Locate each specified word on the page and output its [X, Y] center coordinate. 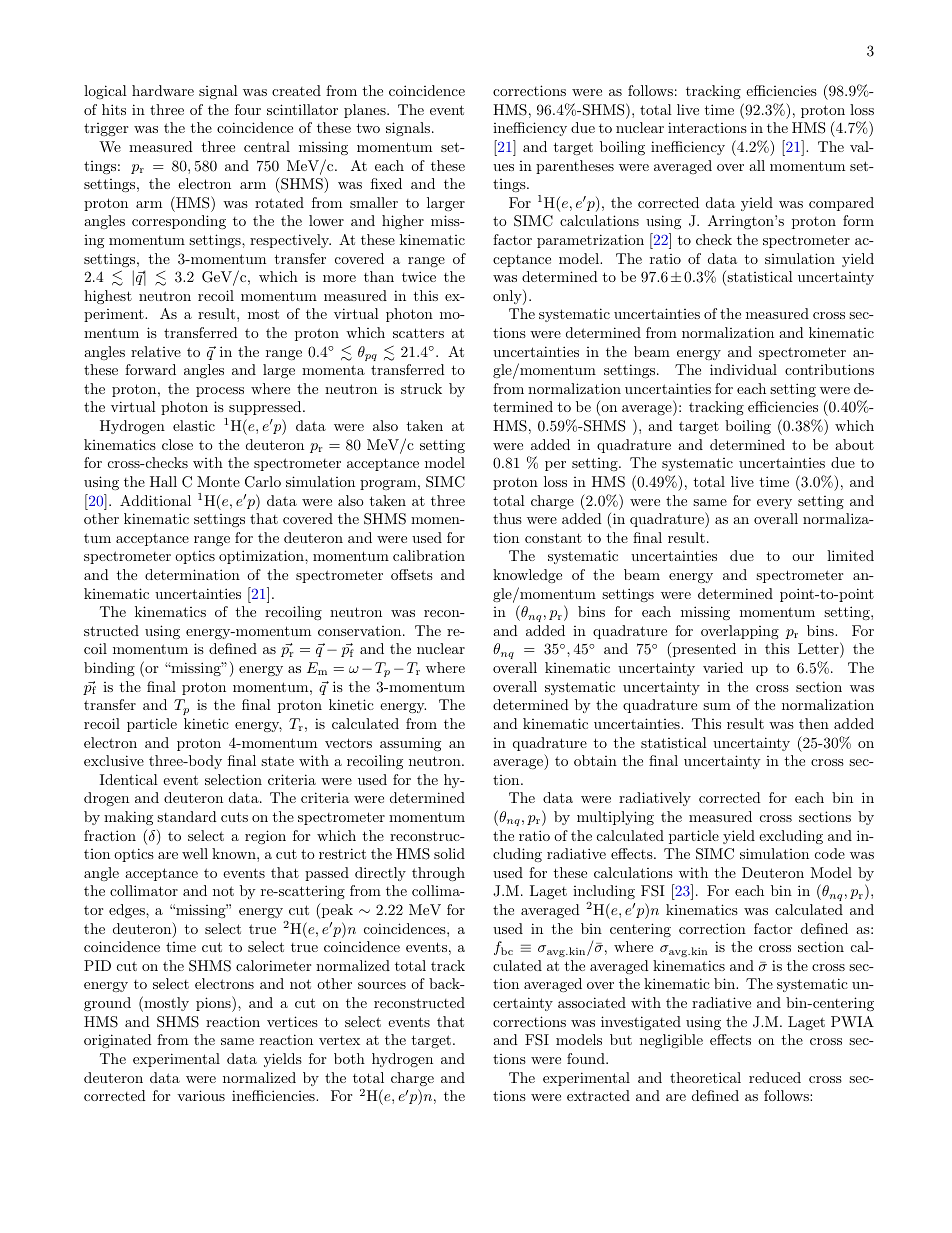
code [830, 853]
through [438, 874]
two [368, 128]
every [774, 504]
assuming [410, 744]
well [195, 853]
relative [156, 351]
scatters [418, 333]
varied [723, 667]
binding [109, 669]
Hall [163, 481]
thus [507, 518]
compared [841, 204]
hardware [163, 90]
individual [743, 369]
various [201, 1095]
